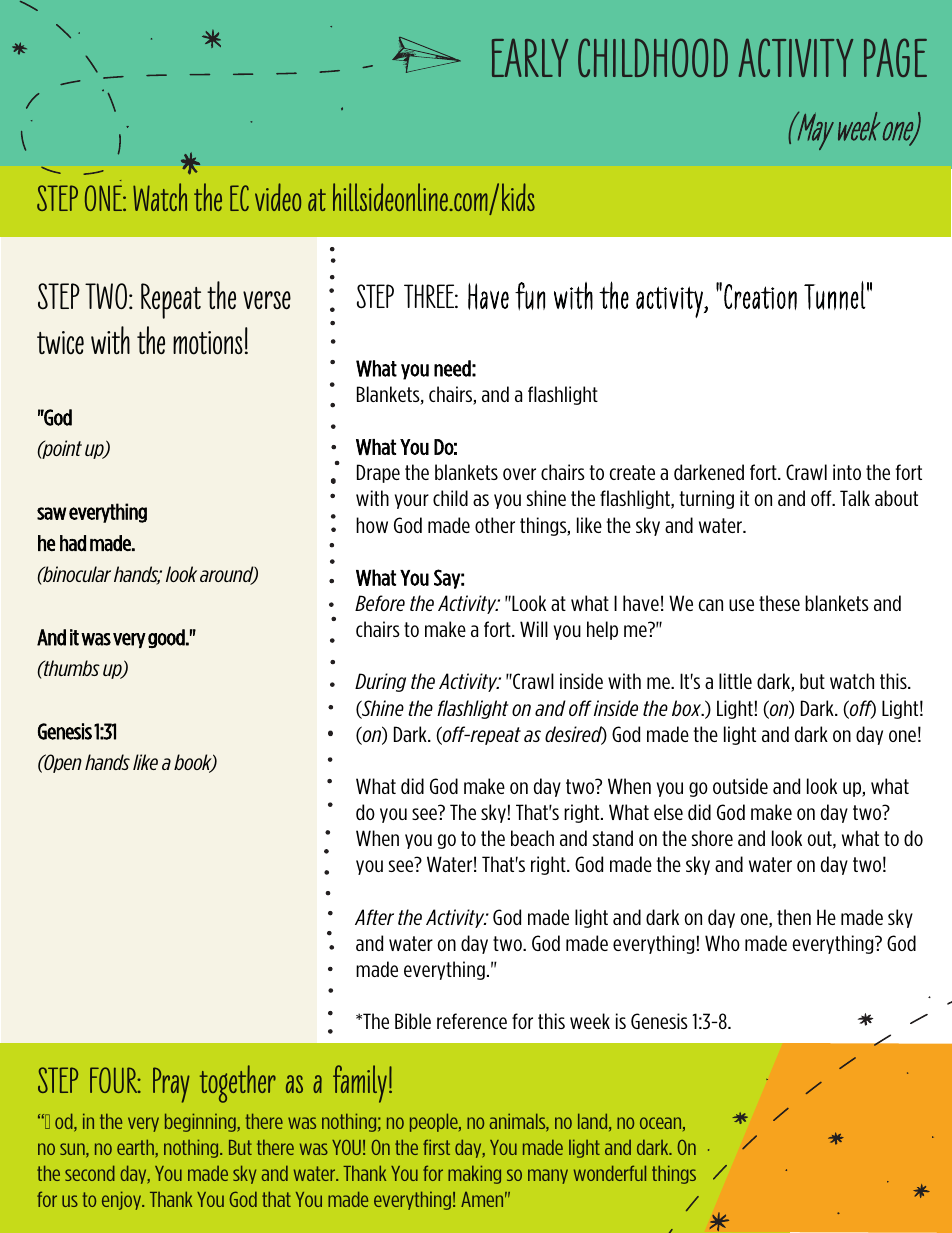 This screenshot has height=1233, width=952. Describe the element at coordinates (779, 603) in the screenshot. I see `these` at that location.
